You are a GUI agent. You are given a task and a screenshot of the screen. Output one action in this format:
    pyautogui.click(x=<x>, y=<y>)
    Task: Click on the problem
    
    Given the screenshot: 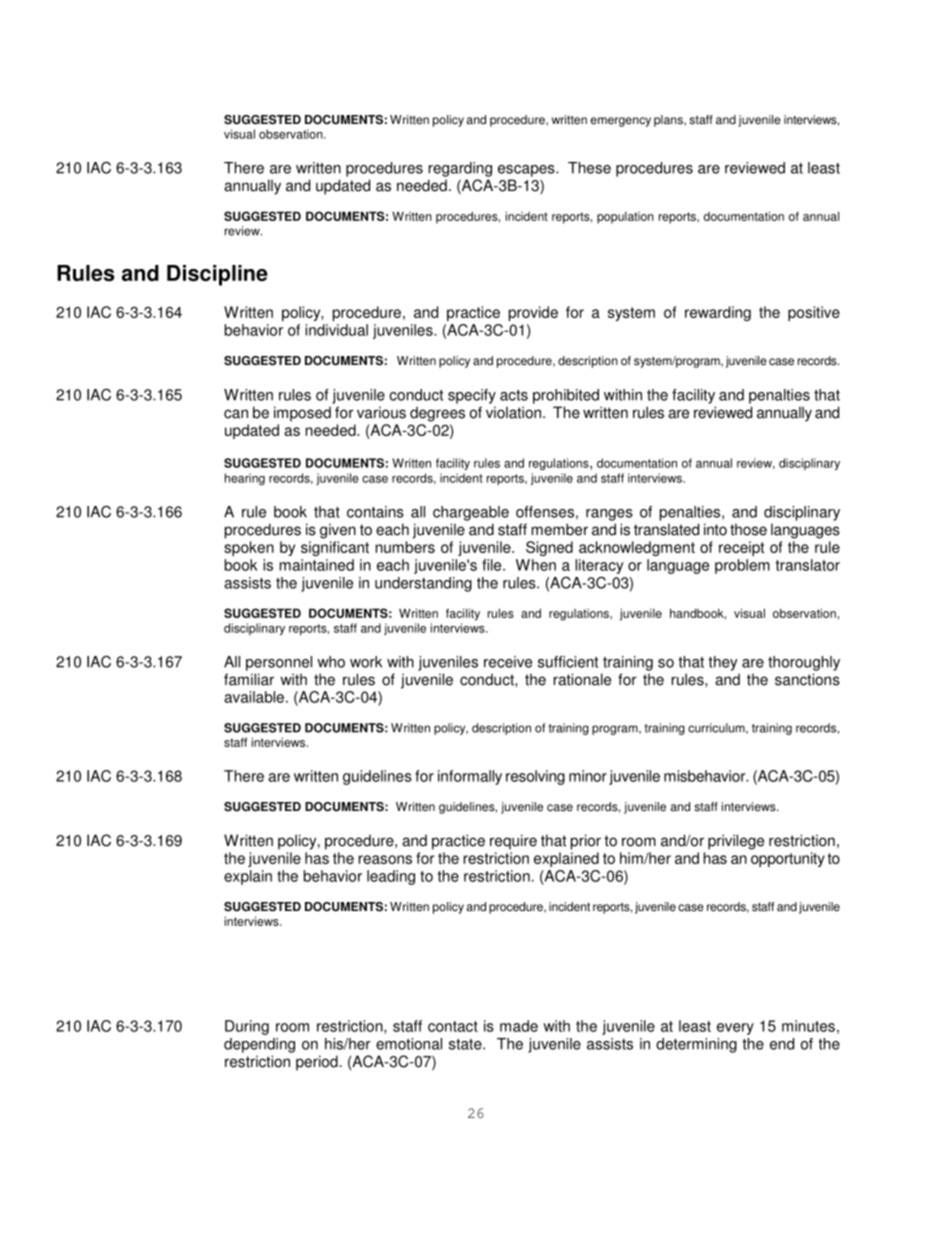 What is the action you would take?
    pyautogui.click(x=742, y=566)
